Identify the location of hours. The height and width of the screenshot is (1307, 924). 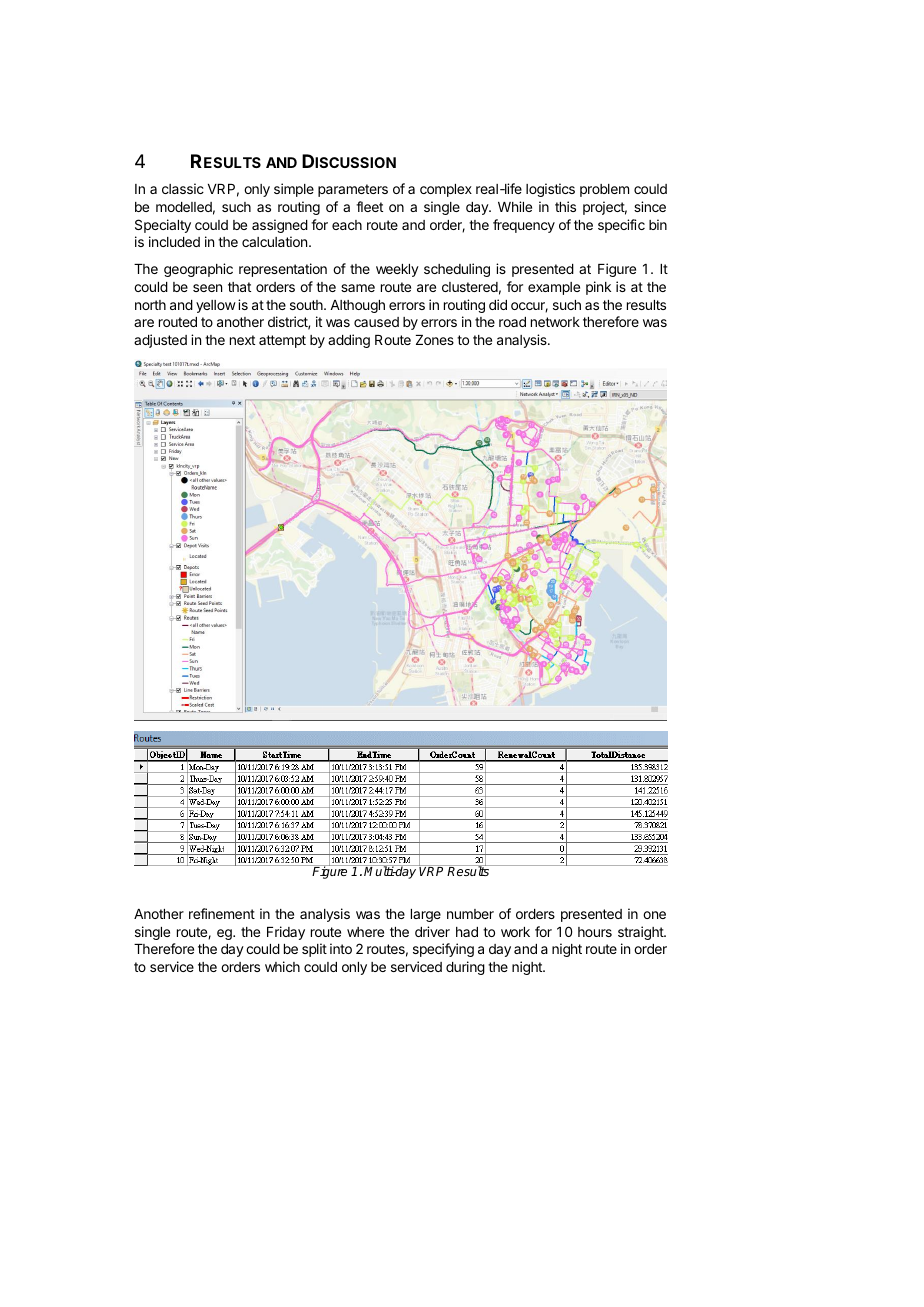
(595, 932).
